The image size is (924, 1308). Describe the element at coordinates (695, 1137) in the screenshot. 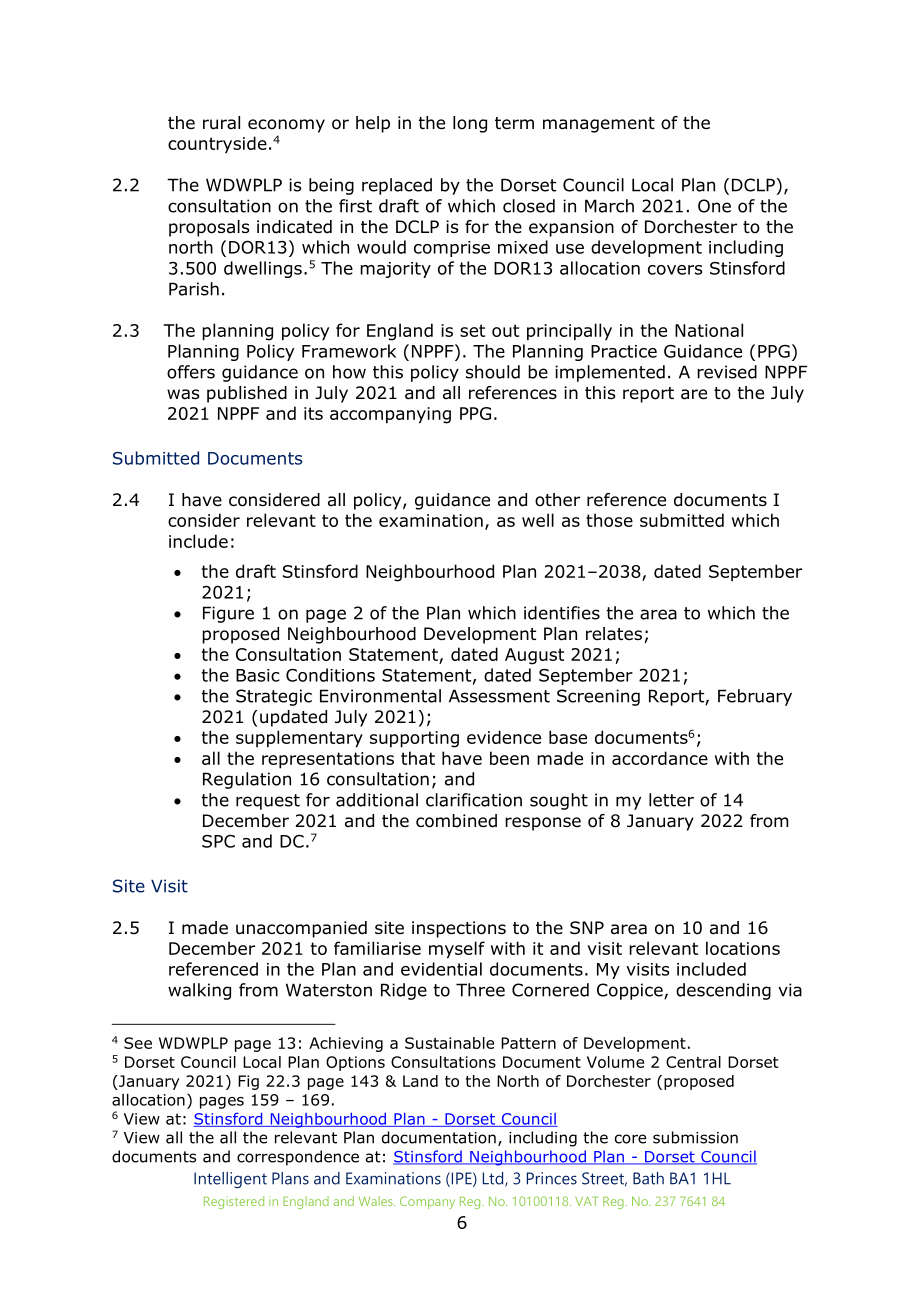

I see `submission` at that location.
